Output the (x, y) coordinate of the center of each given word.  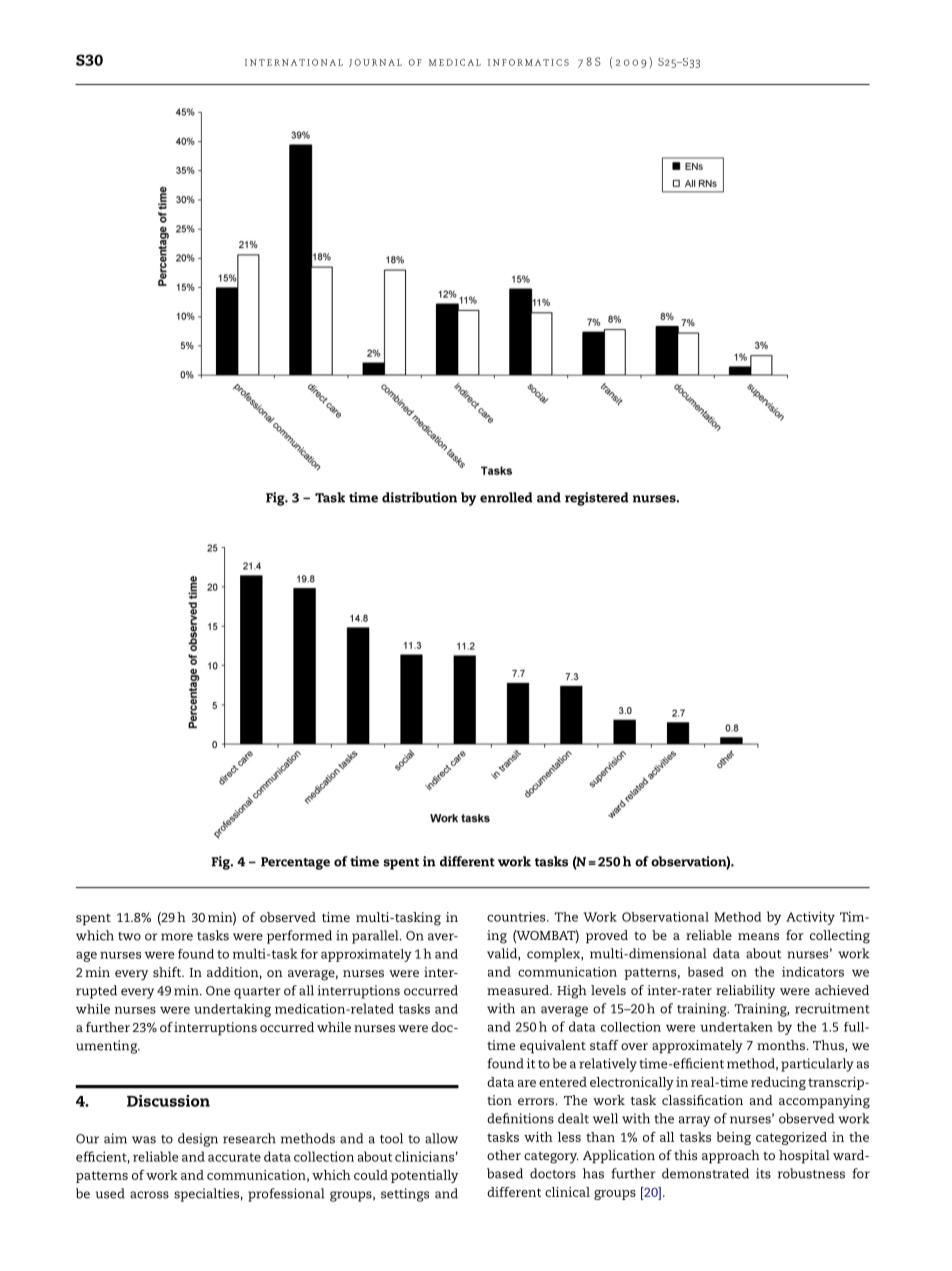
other (504, 1155)
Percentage (295, 863)
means (758, 936)
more (177, 937)
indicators (813, 972)
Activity (810, 918)
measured (519, 990)
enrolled (506, 497)
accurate (234, 1157)
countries (517, 917)
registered (597, 499)
